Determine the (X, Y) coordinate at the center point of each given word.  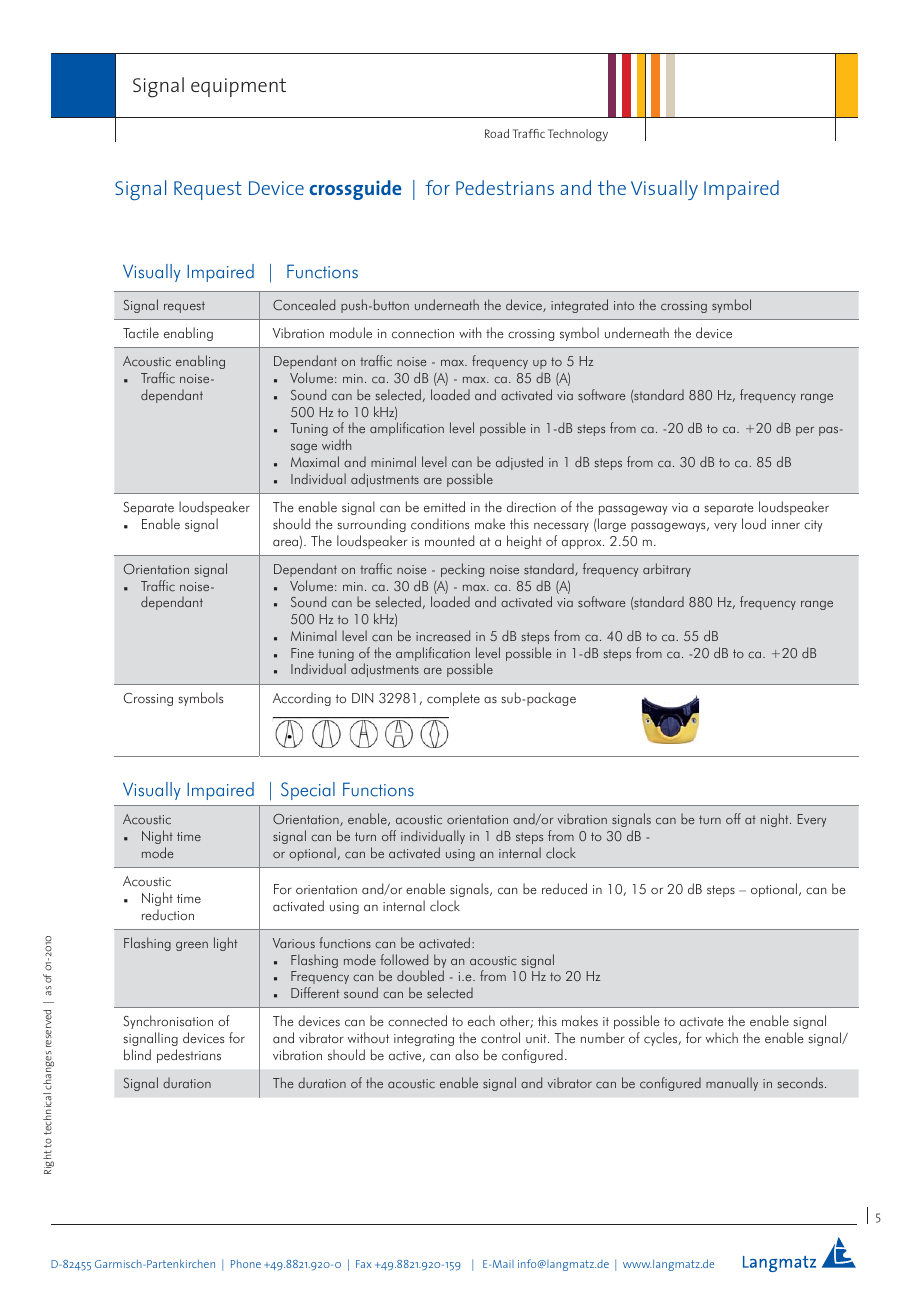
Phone (246, 1263)
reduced (564, 889)
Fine (302, 653)
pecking (462, 570)
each (481, 1021)
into (624, 305)
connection (423, 334)
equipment (238, 87)
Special (308, 791)
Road (497, 133)
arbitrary (667, 570)
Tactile (141, 333)
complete (453, 699)
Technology (578, 135)
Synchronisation (168, 1022)
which (722, 1038)
